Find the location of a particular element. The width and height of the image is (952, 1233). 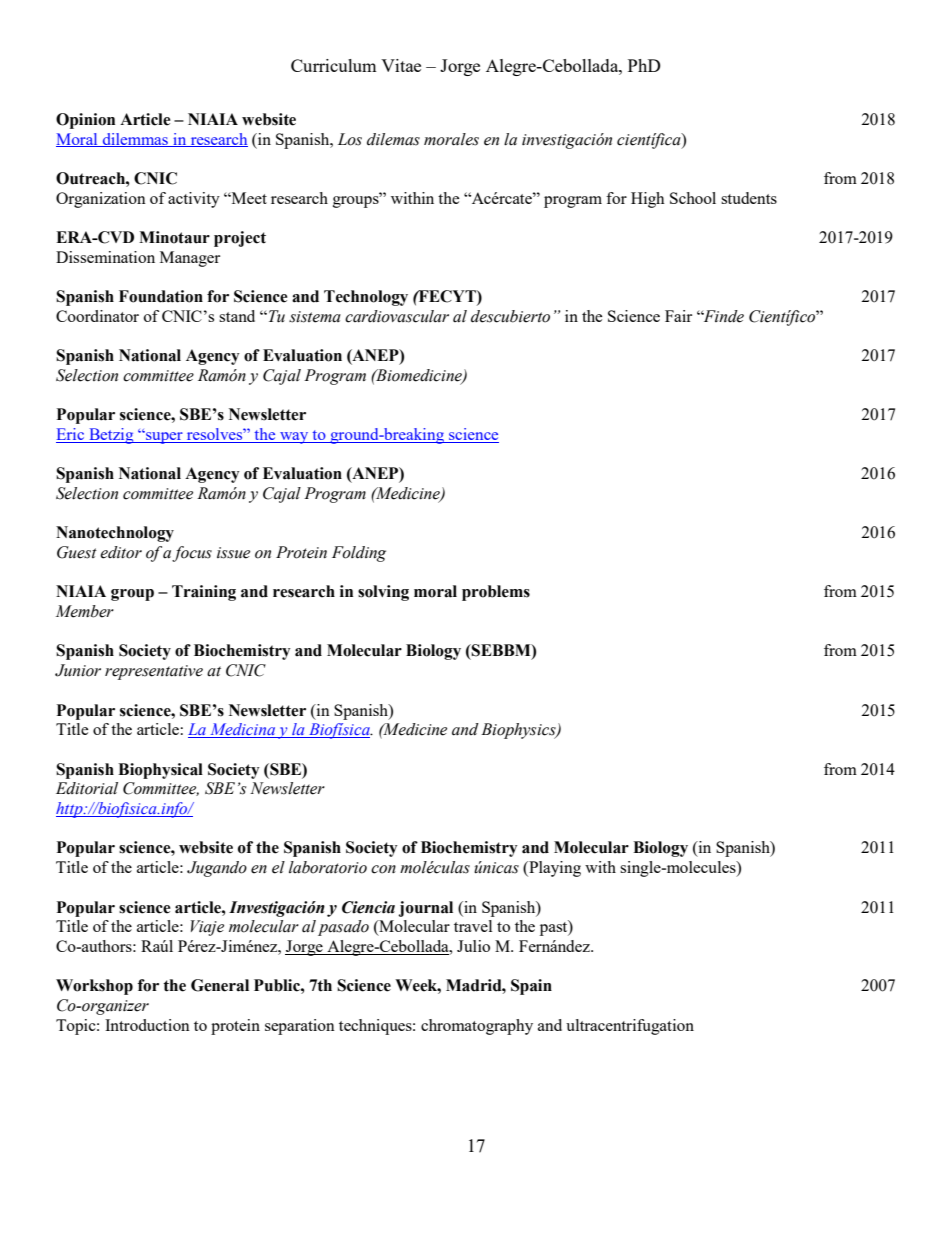

problems is located at coordinates (496, 593).
